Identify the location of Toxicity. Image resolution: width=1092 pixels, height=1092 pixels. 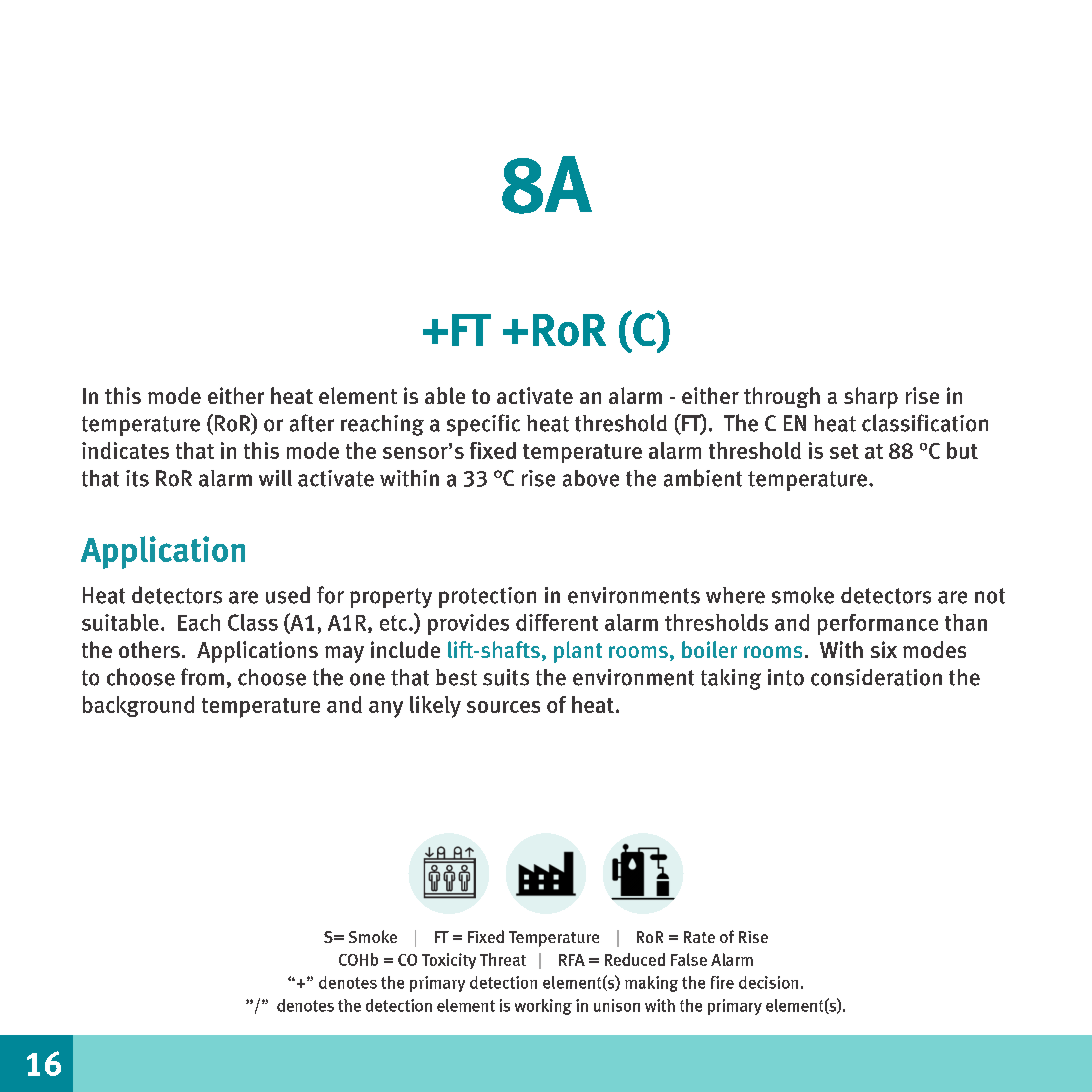
(449, 961).
